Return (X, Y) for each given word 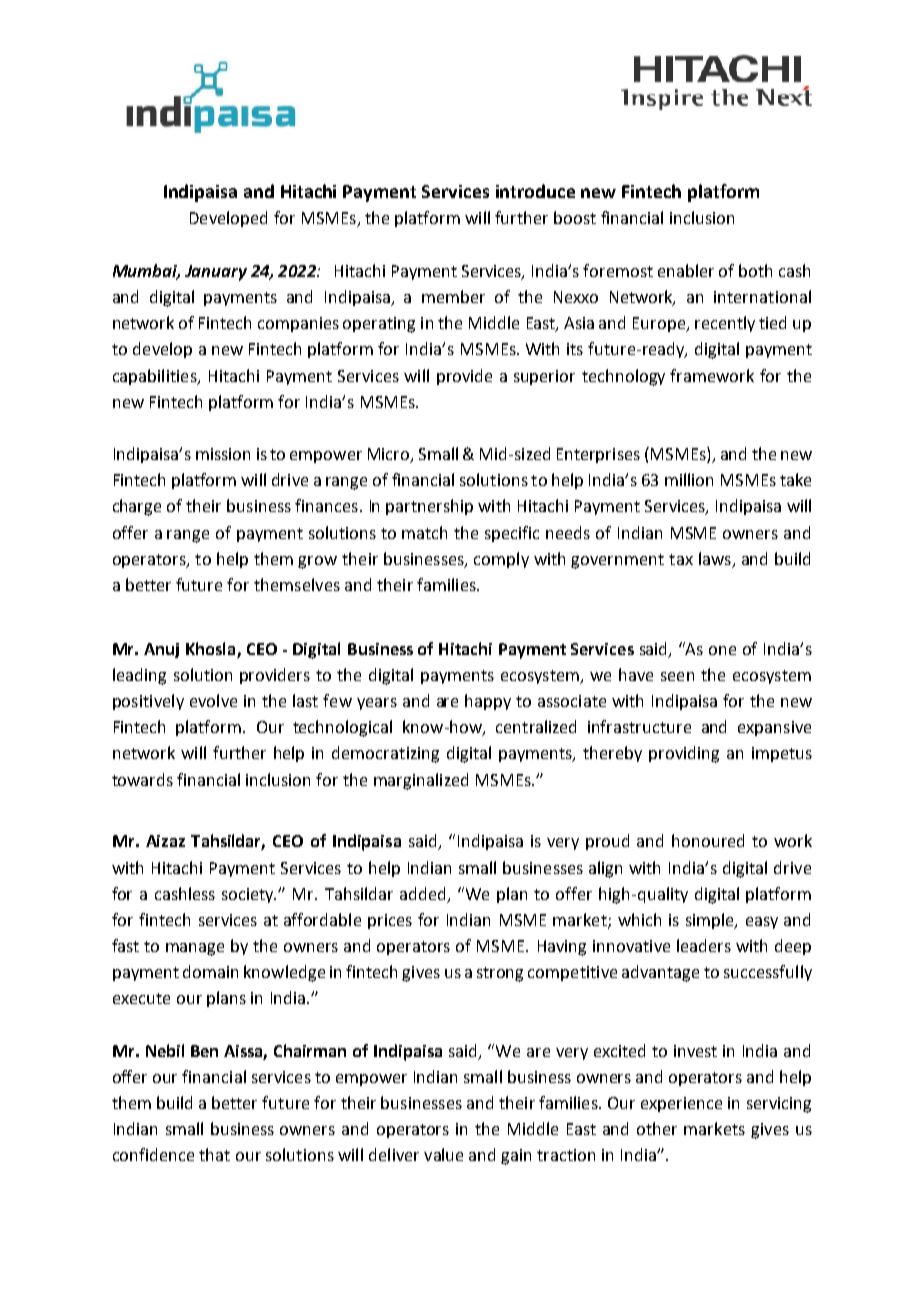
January (216, 273)
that (214, 1154)
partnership (429, 507)
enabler (686, 270)
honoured (708, 840)
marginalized (421, 781)
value (443, 1154)
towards (142, 779)
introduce (535, 191)
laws (715, 558)
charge (137, 507)
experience (681, 1104)
